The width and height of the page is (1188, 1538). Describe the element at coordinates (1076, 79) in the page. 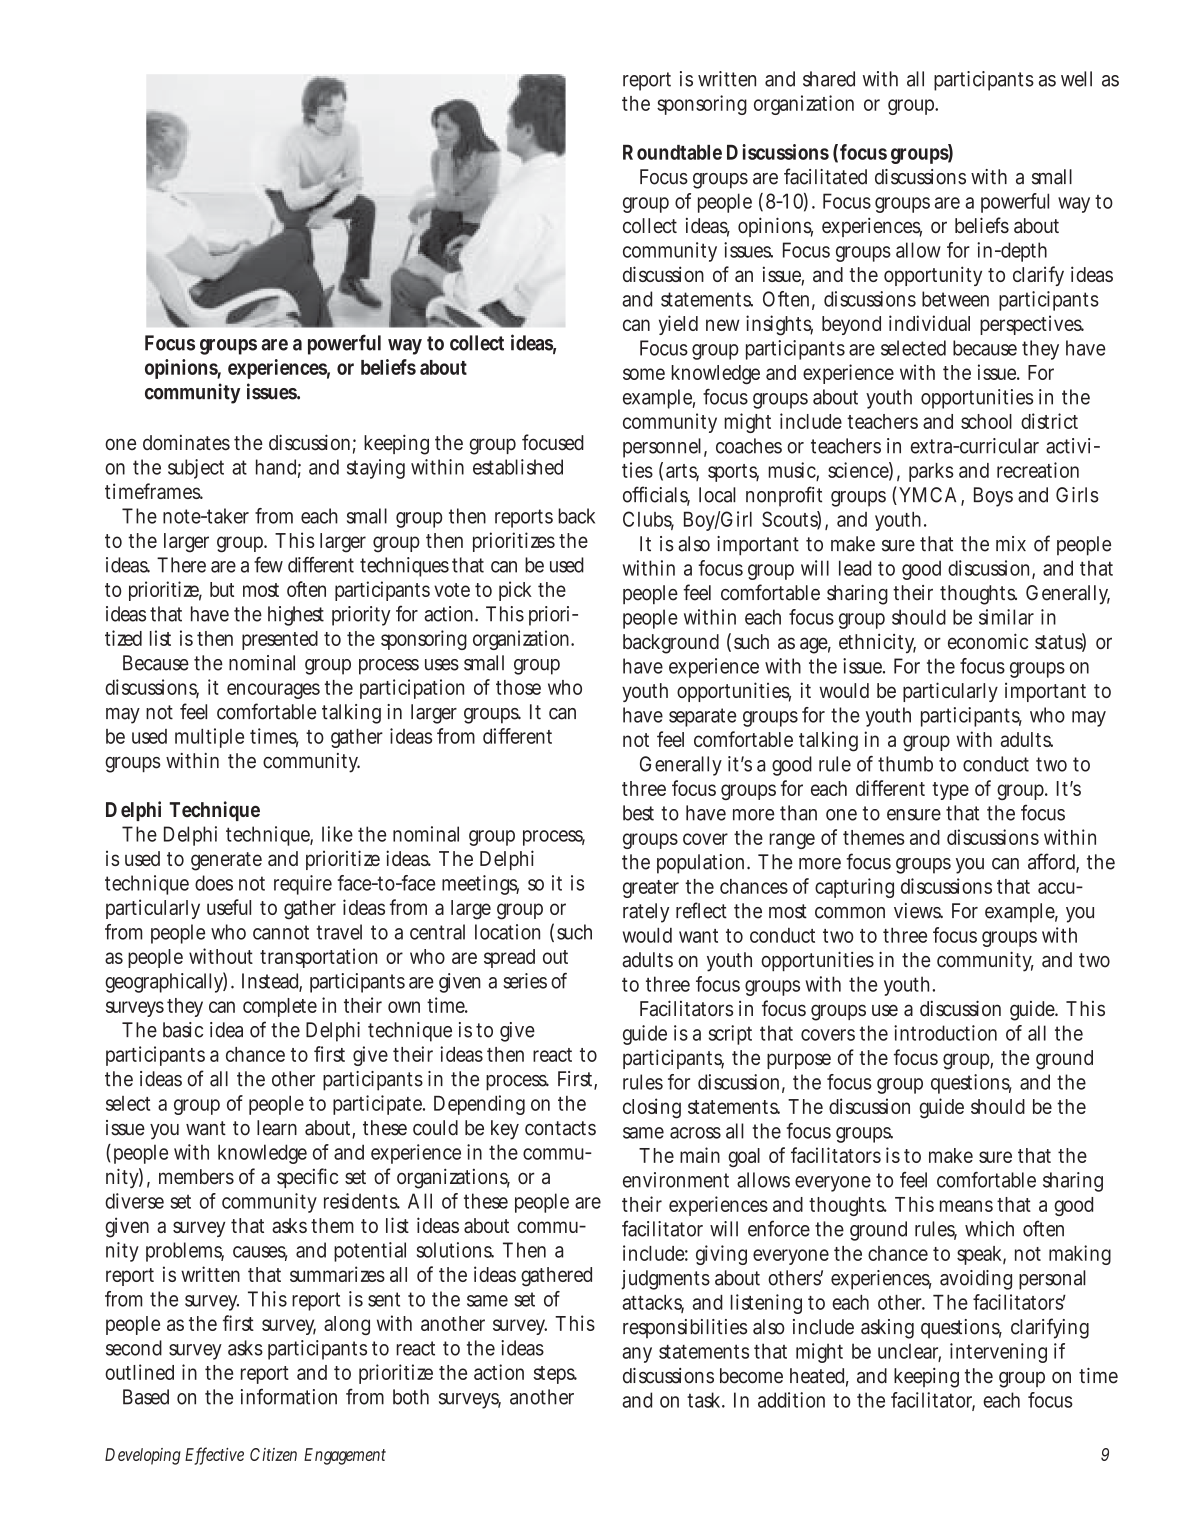

I see `well` at that location.
